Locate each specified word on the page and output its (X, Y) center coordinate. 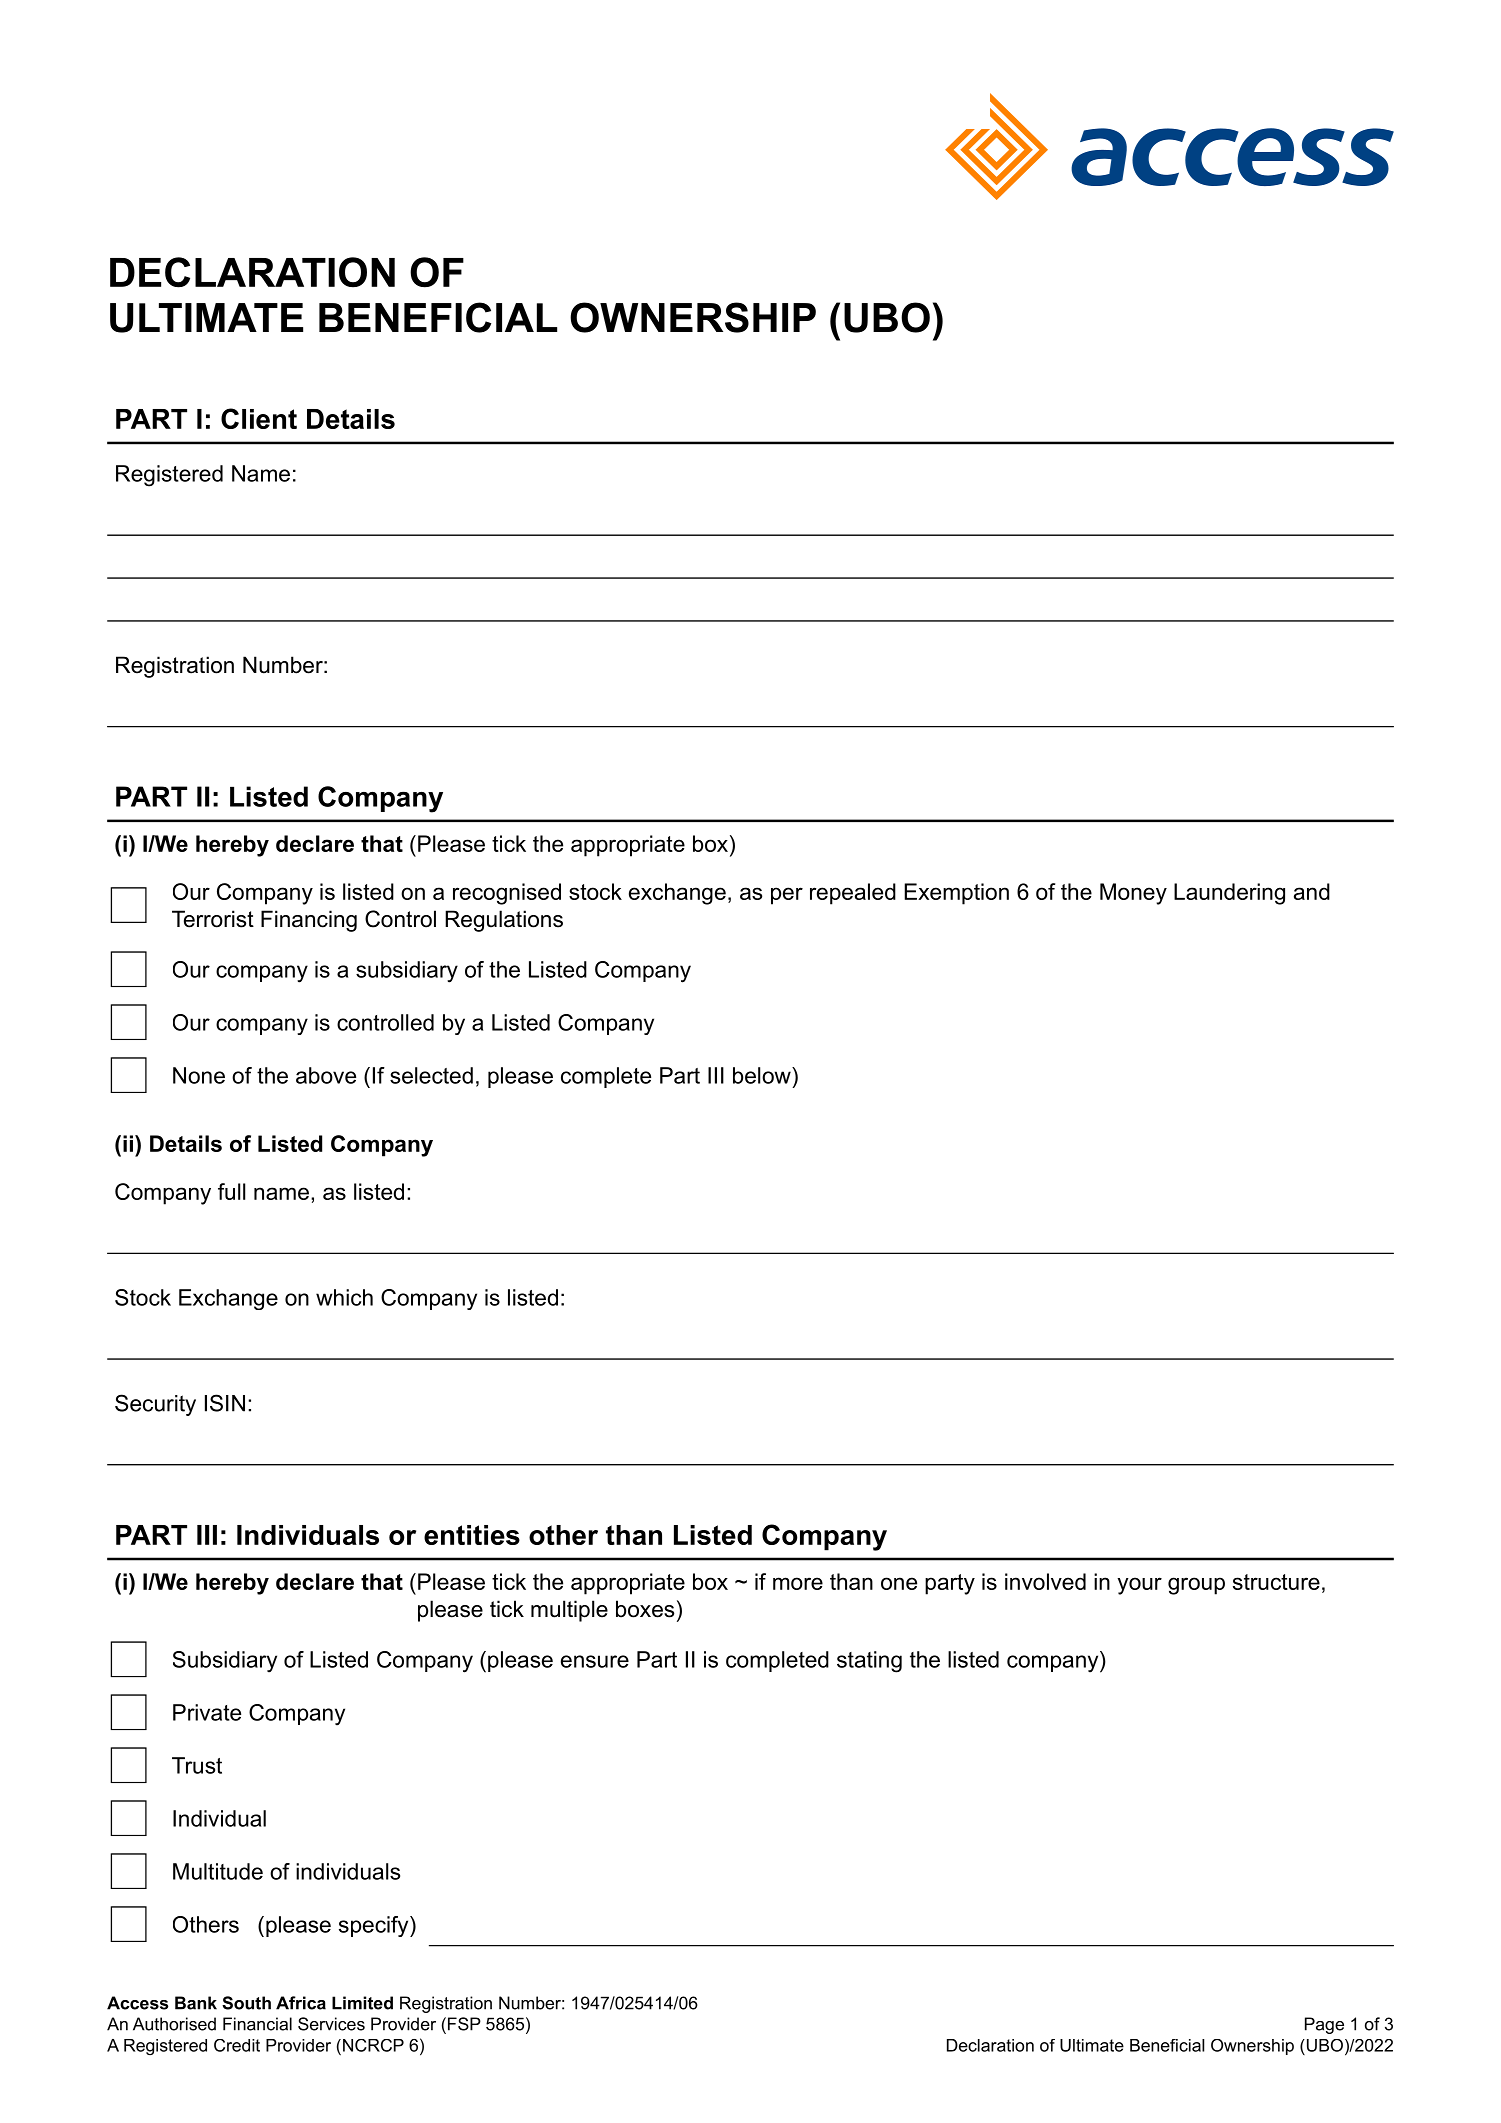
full (231, 1191)
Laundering (1229, 894)
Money (1133, 894)
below (763, 1075)
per (787, 896)
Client (259, 418)
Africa (301, 2003)
